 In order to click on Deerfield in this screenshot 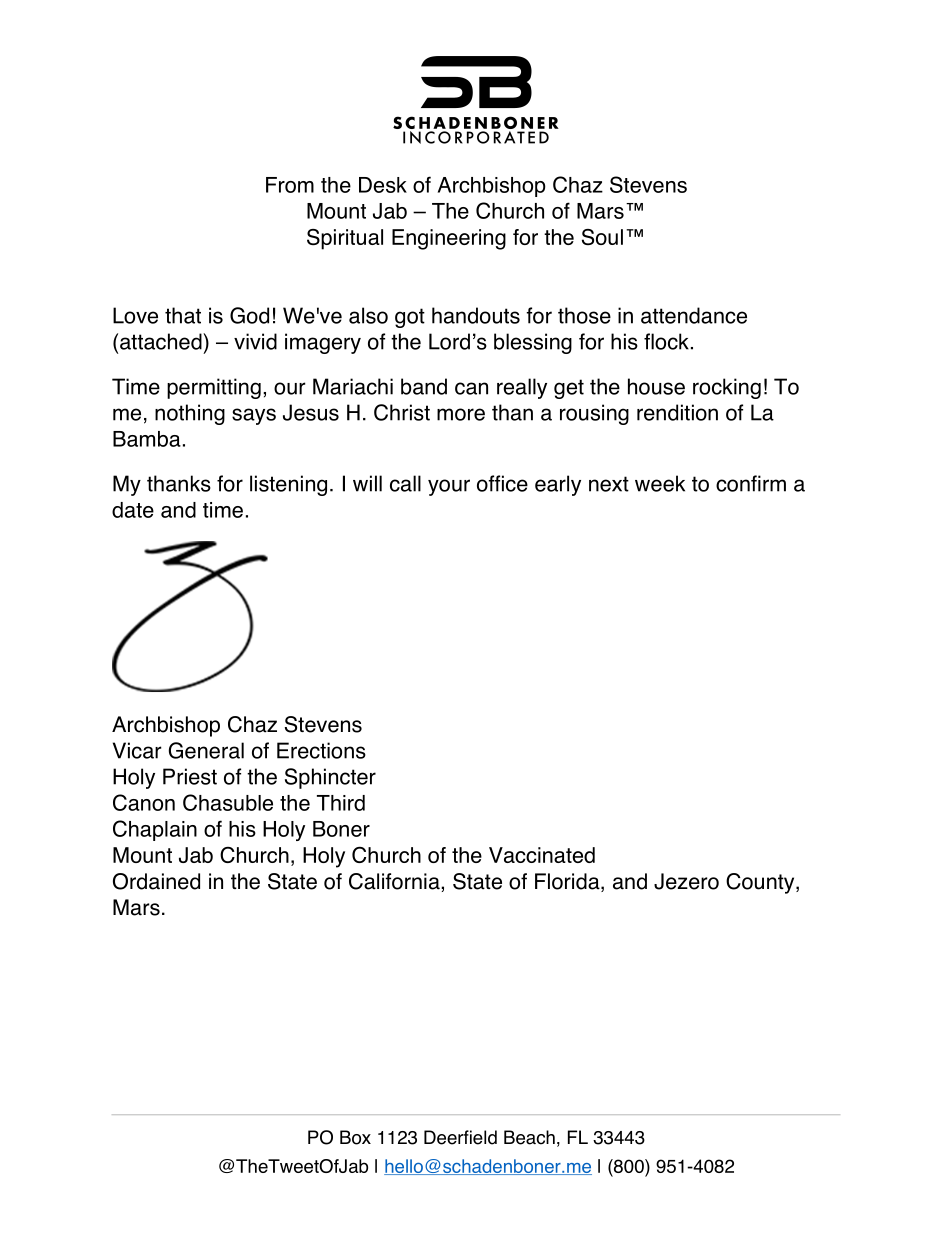, I will do `click(460, 1137)`.
